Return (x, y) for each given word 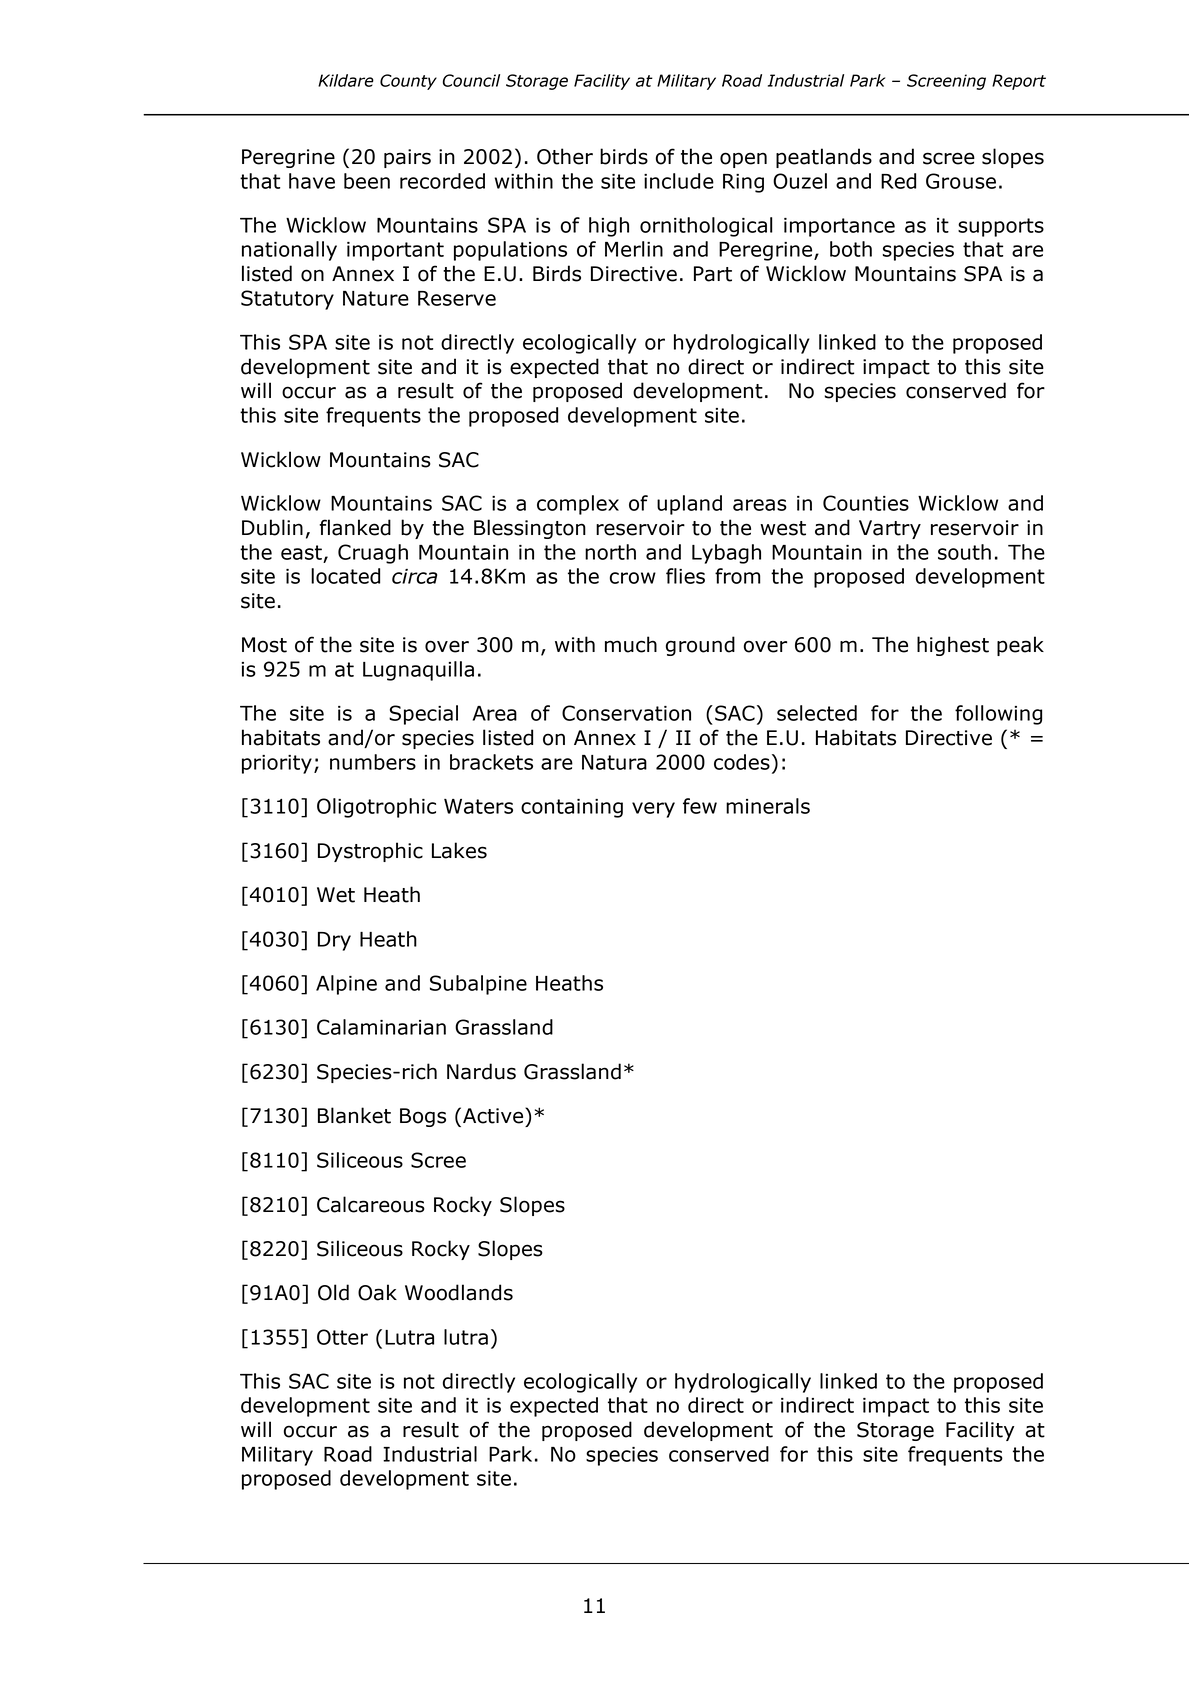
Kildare (346, 80)
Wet (336, 895)
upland (689, 505)
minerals (768, 806)
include (679, 181)
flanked (355, 527)
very (653, 810)
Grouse (961, 181)
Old (333, 1292)
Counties (866, 503)
